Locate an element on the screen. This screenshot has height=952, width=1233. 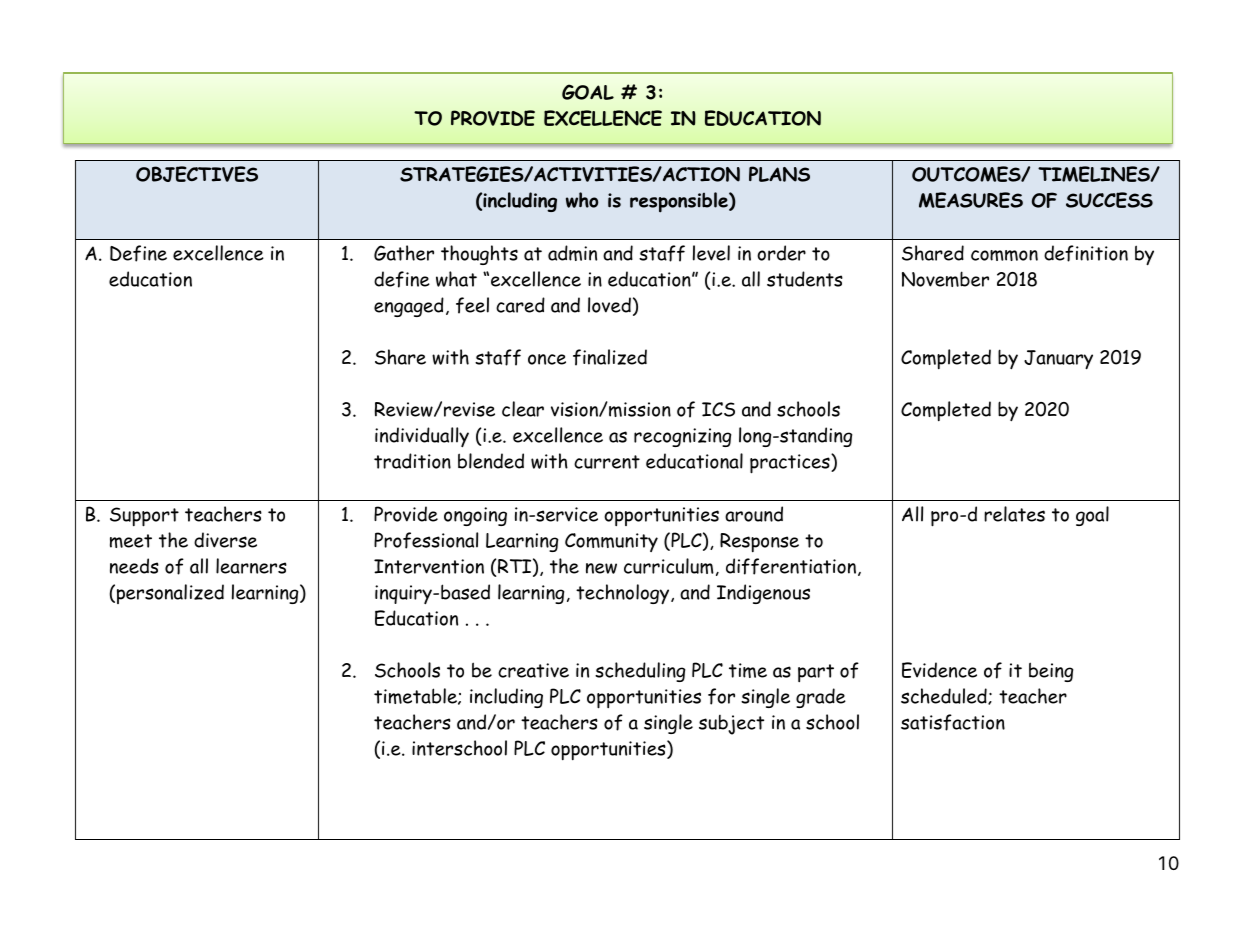
current is located at coordinates (607, 462).
